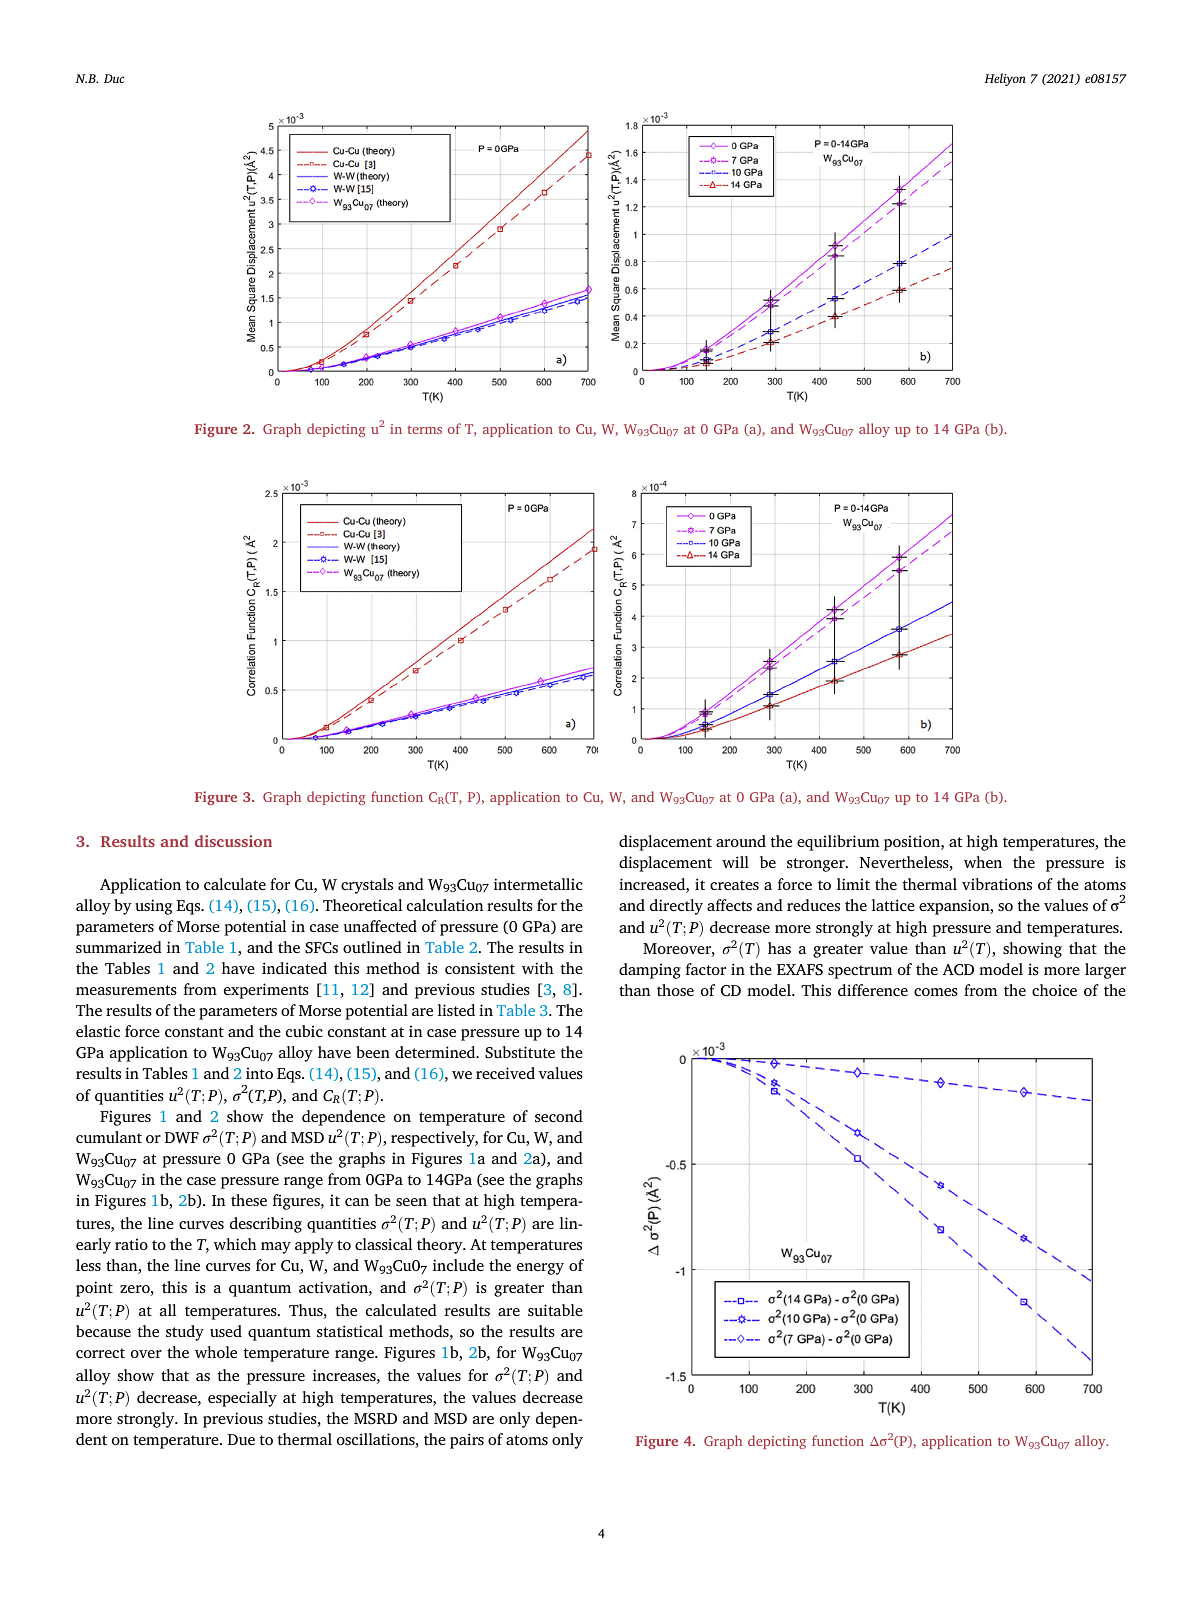 This screenshot has width=1202, height=1602. Describe the element at coordinates (249, 1200) in the screenshot. I see `these` at that location.
